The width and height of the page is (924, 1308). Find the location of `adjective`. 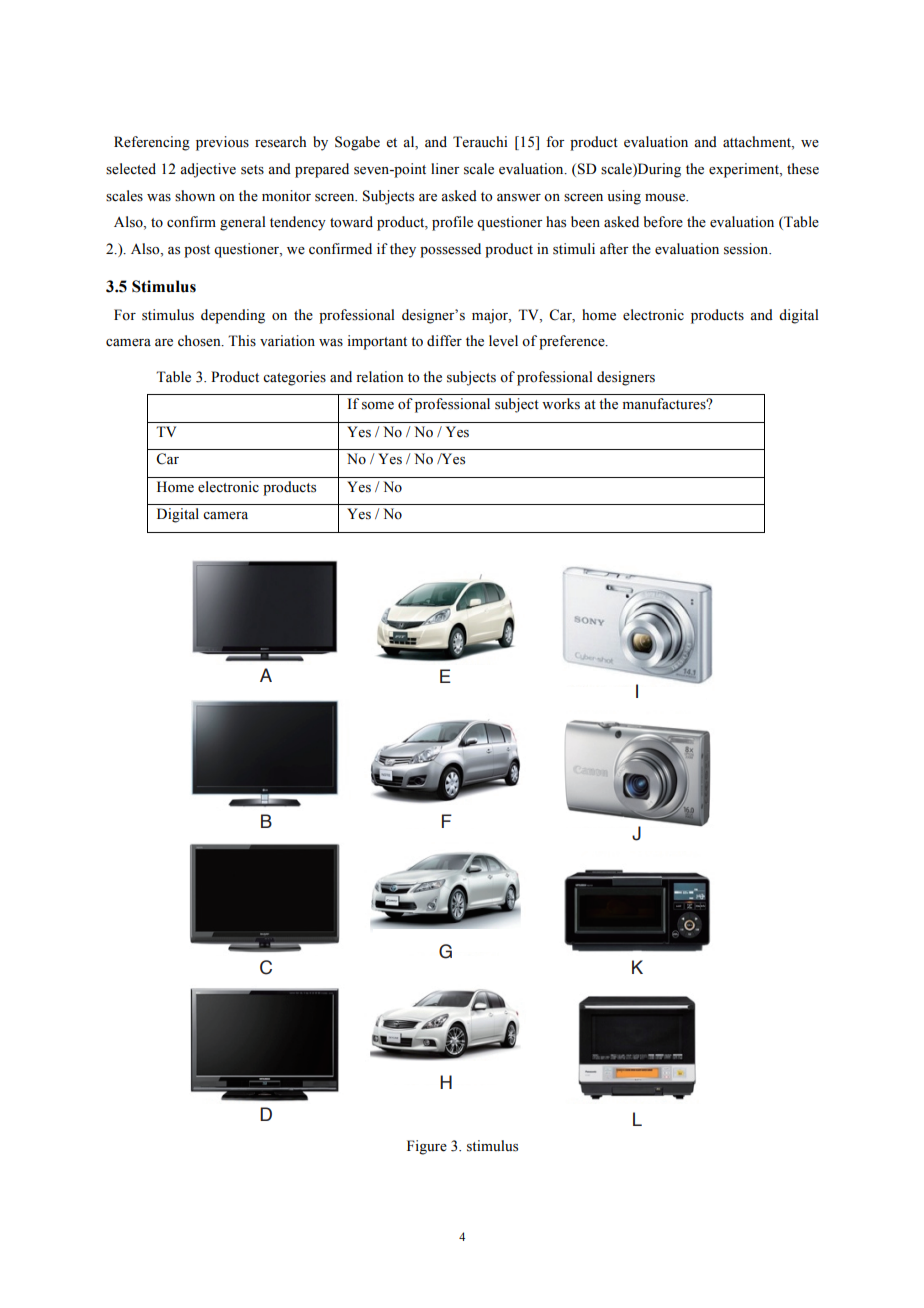

adjective is located at coordinates (208, 170).
